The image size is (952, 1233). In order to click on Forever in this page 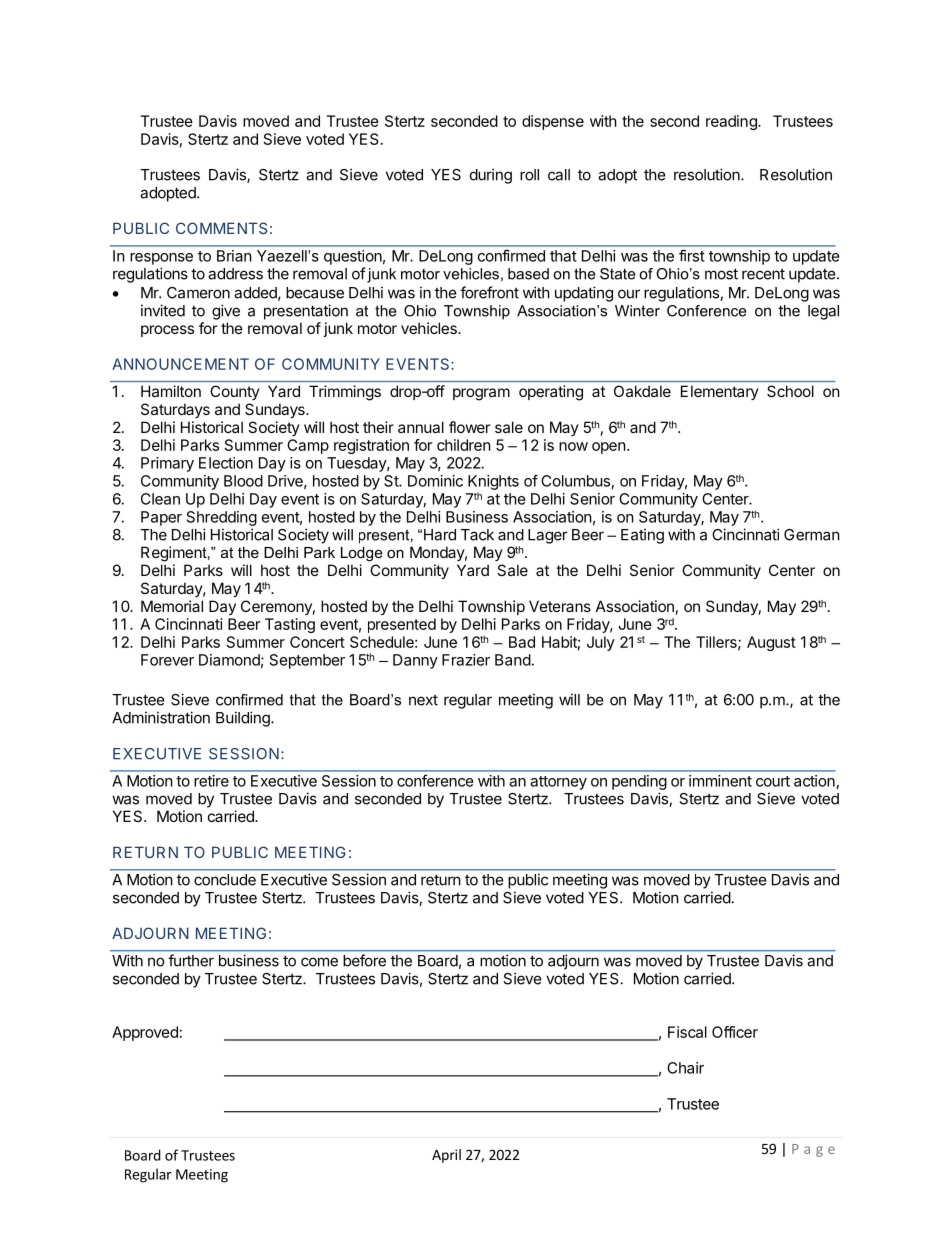, I will do `click(167, 660)`.
